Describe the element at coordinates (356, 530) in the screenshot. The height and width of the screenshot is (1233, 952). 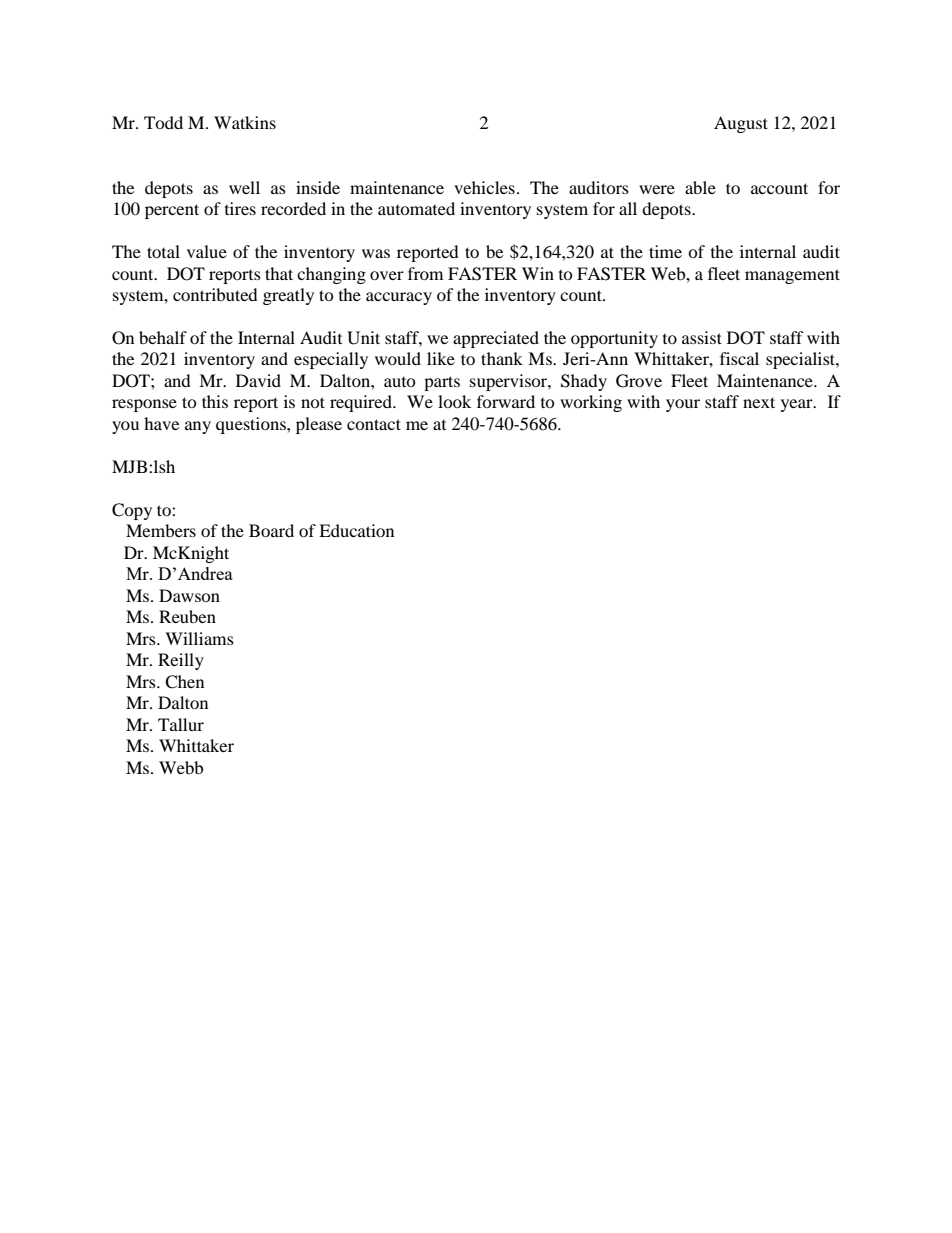
I see `Education` at that location.
